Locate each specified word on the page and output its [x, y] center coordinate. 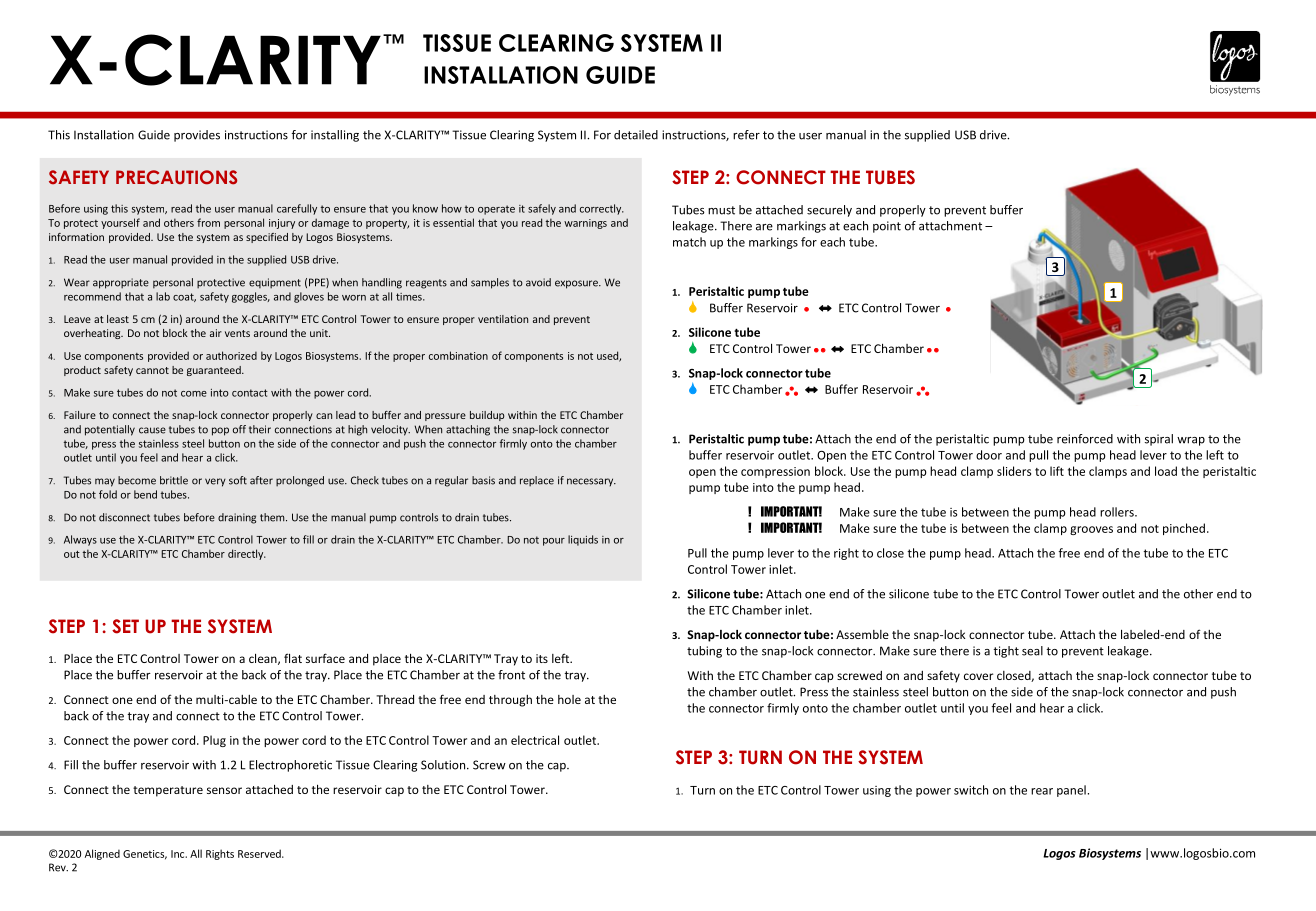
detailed [636, 135]
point [887, 227]
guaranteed [215, 371]
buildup [487, 416]
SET [125, 626]
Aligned [102, 854]
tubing [704, 652]
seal [1032, 651]
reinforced [1085, 439]
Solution [444, 765]
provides [197, 136]
